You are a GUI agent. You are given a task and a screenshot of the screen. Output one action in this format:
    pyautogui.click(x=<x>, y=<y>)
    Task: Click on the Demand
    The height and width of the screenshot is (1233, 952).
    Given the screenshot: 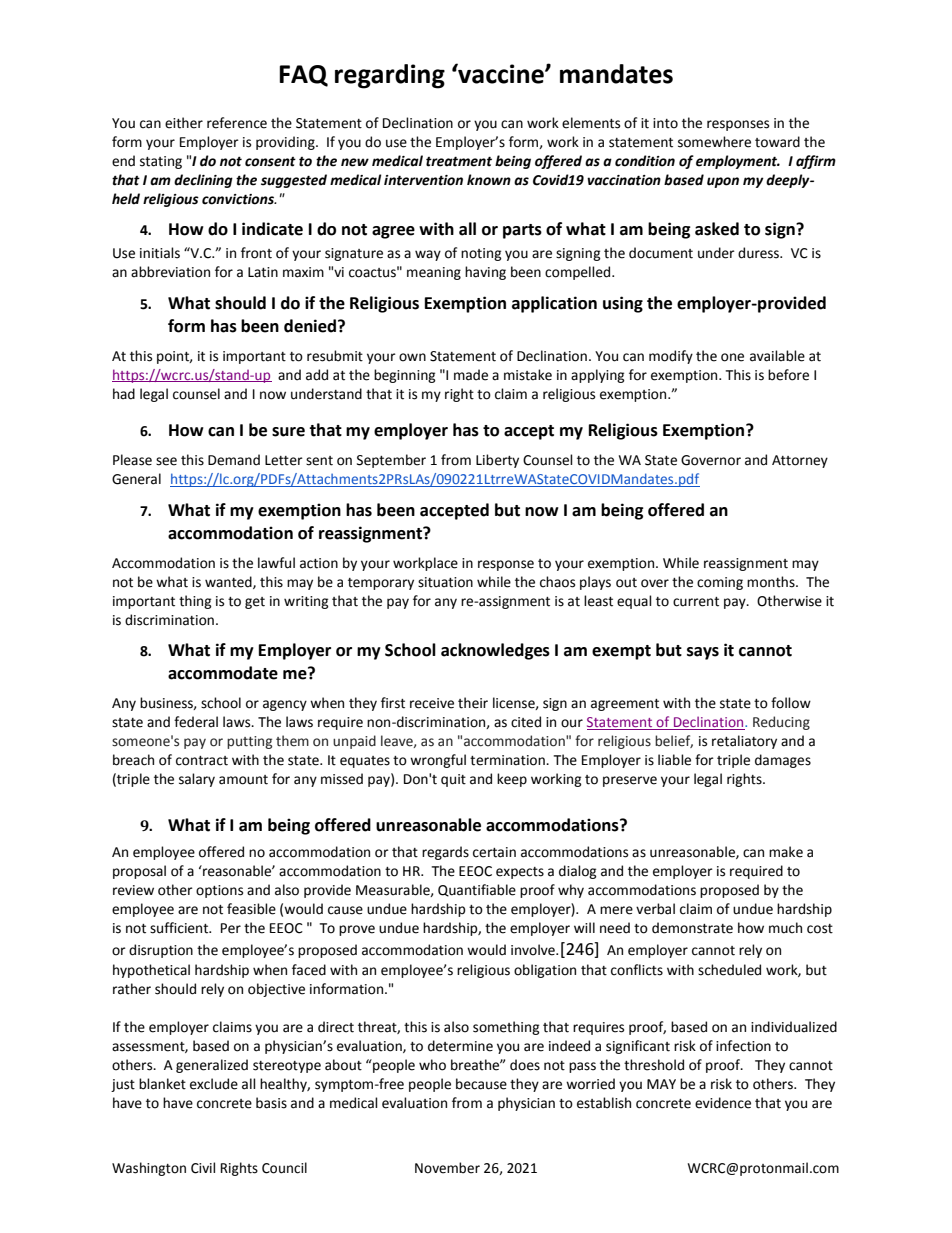 What is the action you would take?
    pyautogui.click(x=234, y=460)
